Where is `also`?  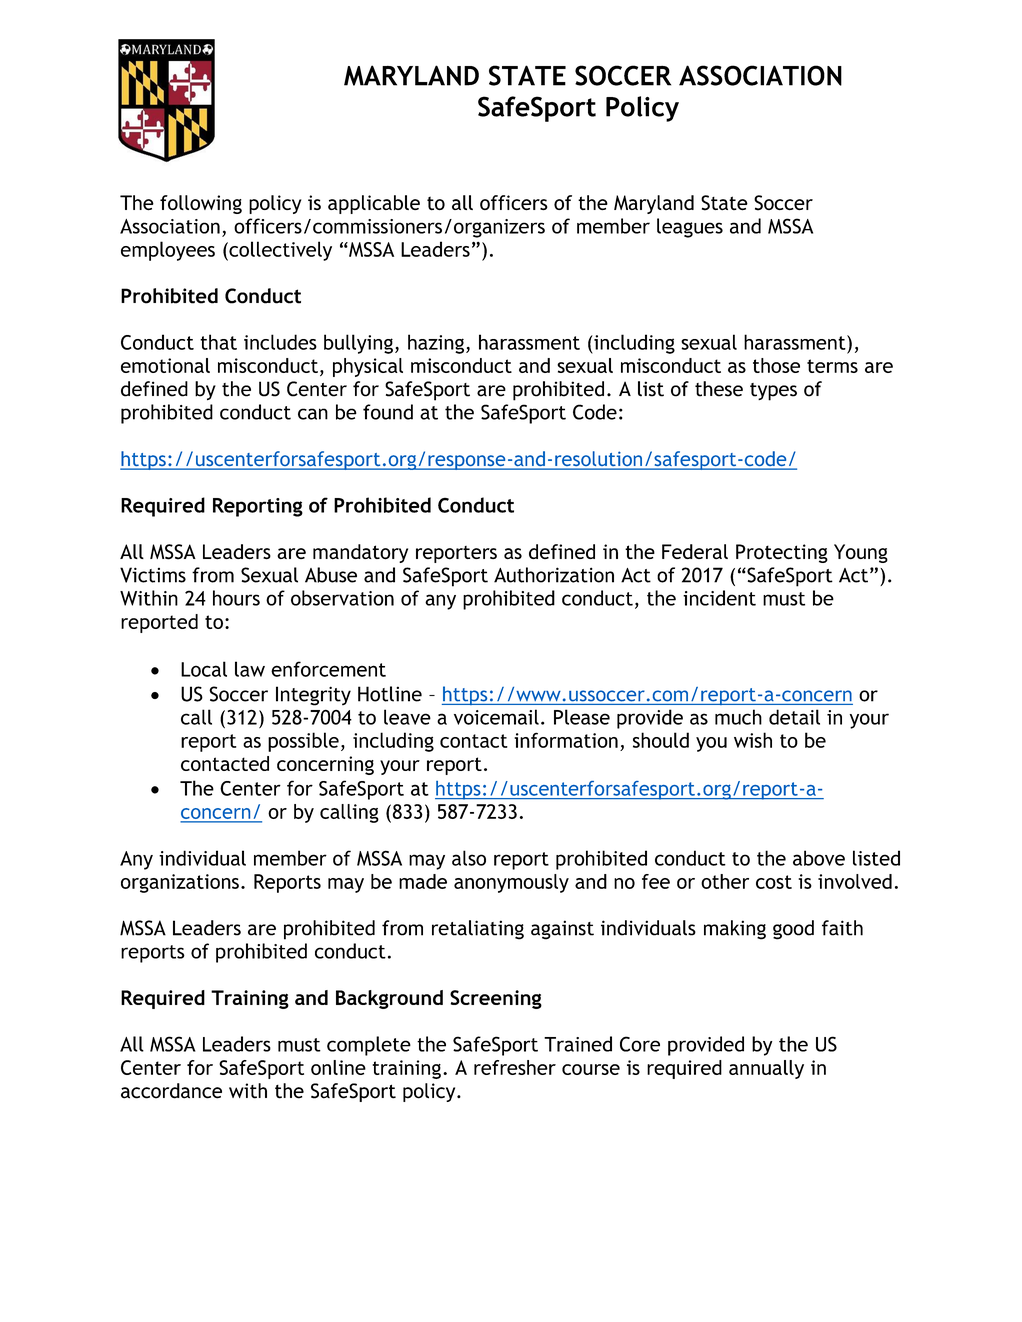 also is located at coordinates (469, 858).
